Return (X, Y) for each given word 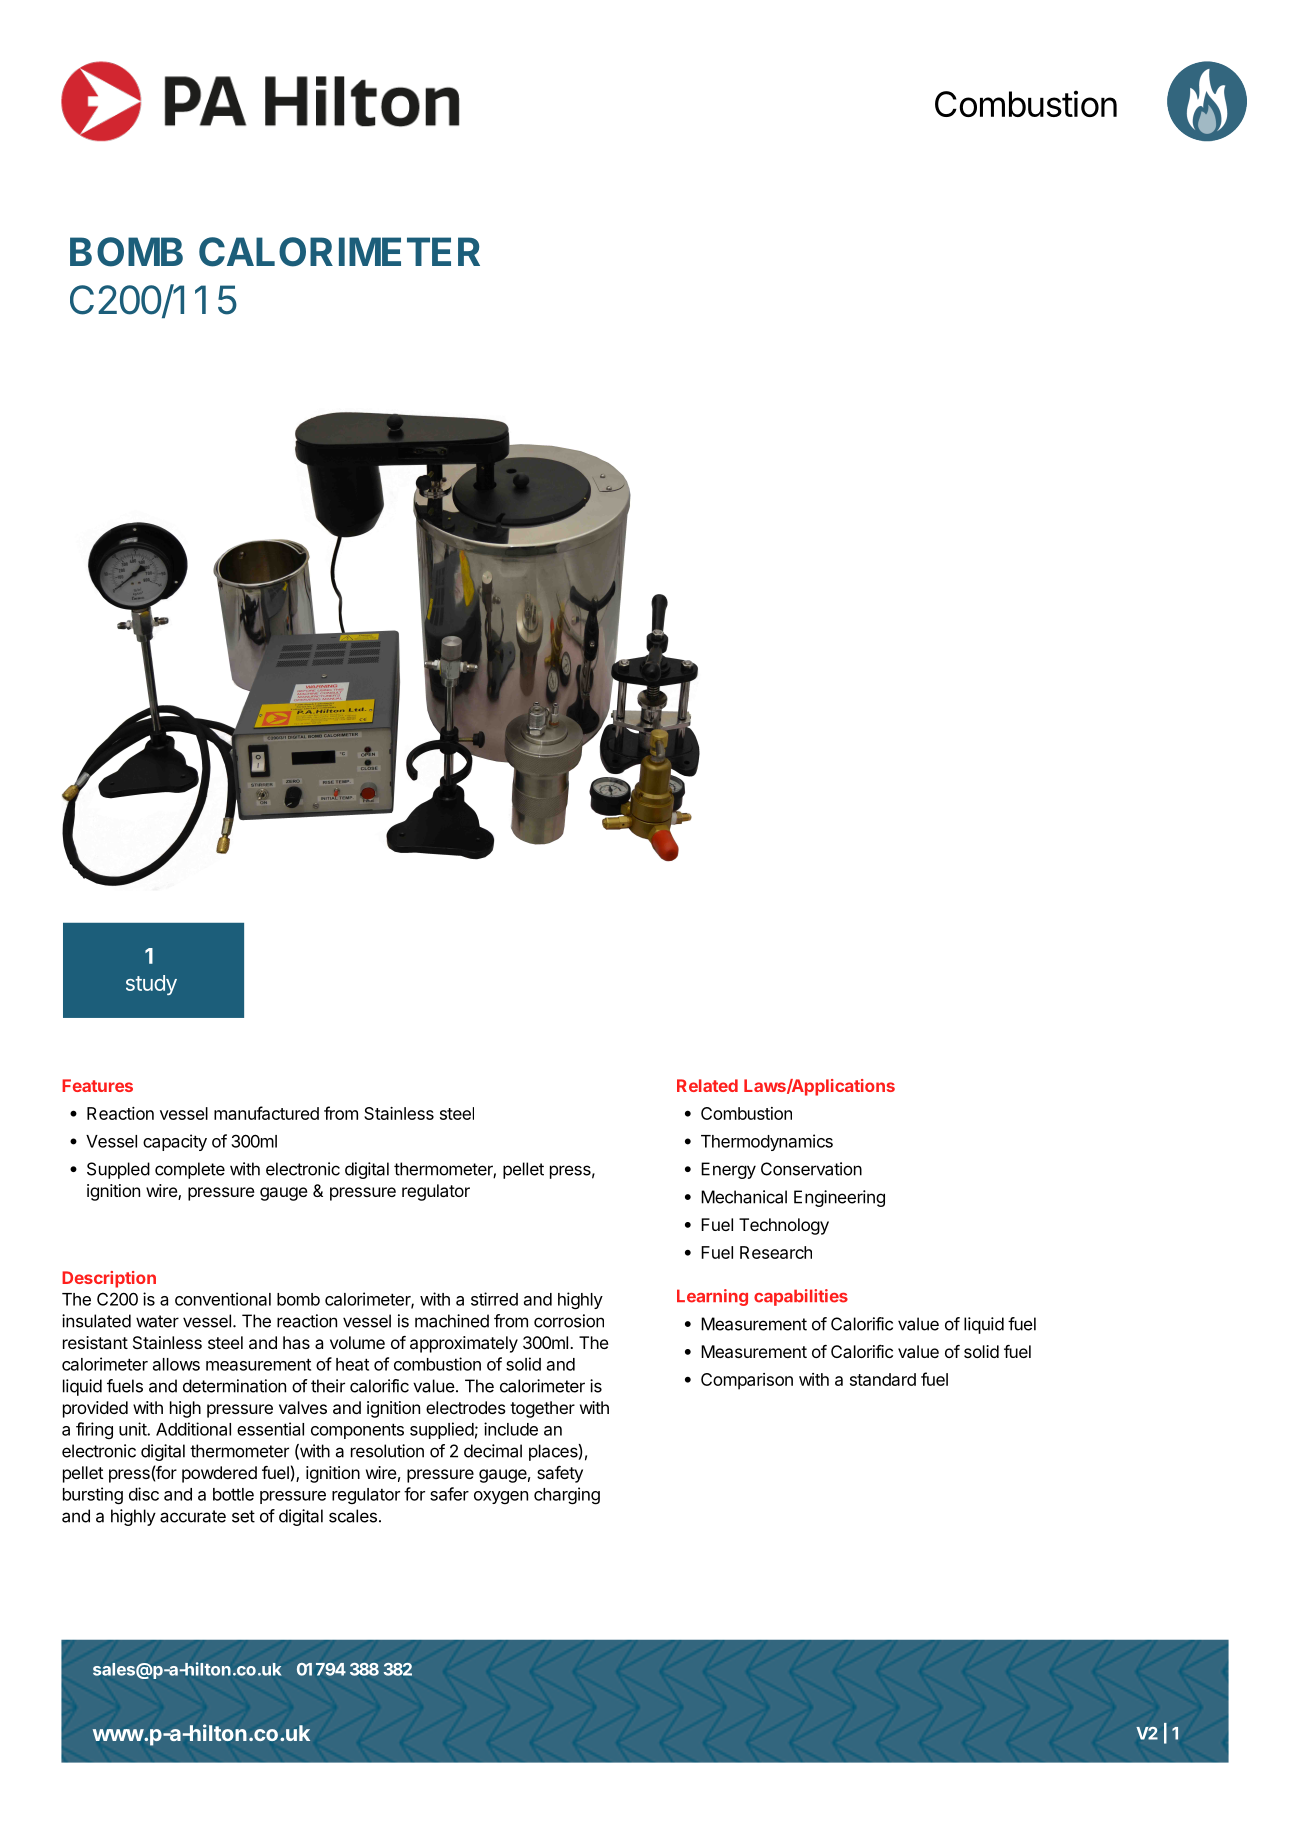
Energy (728, 1170)
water (157, 1321)
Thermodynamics (767, 1142)
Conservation (811, 1169)
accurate (193, 1516)
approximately (464, 1344)
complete (190, 1170)
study (151, 985)
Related (707, 1085)
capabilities (801, 1297)
